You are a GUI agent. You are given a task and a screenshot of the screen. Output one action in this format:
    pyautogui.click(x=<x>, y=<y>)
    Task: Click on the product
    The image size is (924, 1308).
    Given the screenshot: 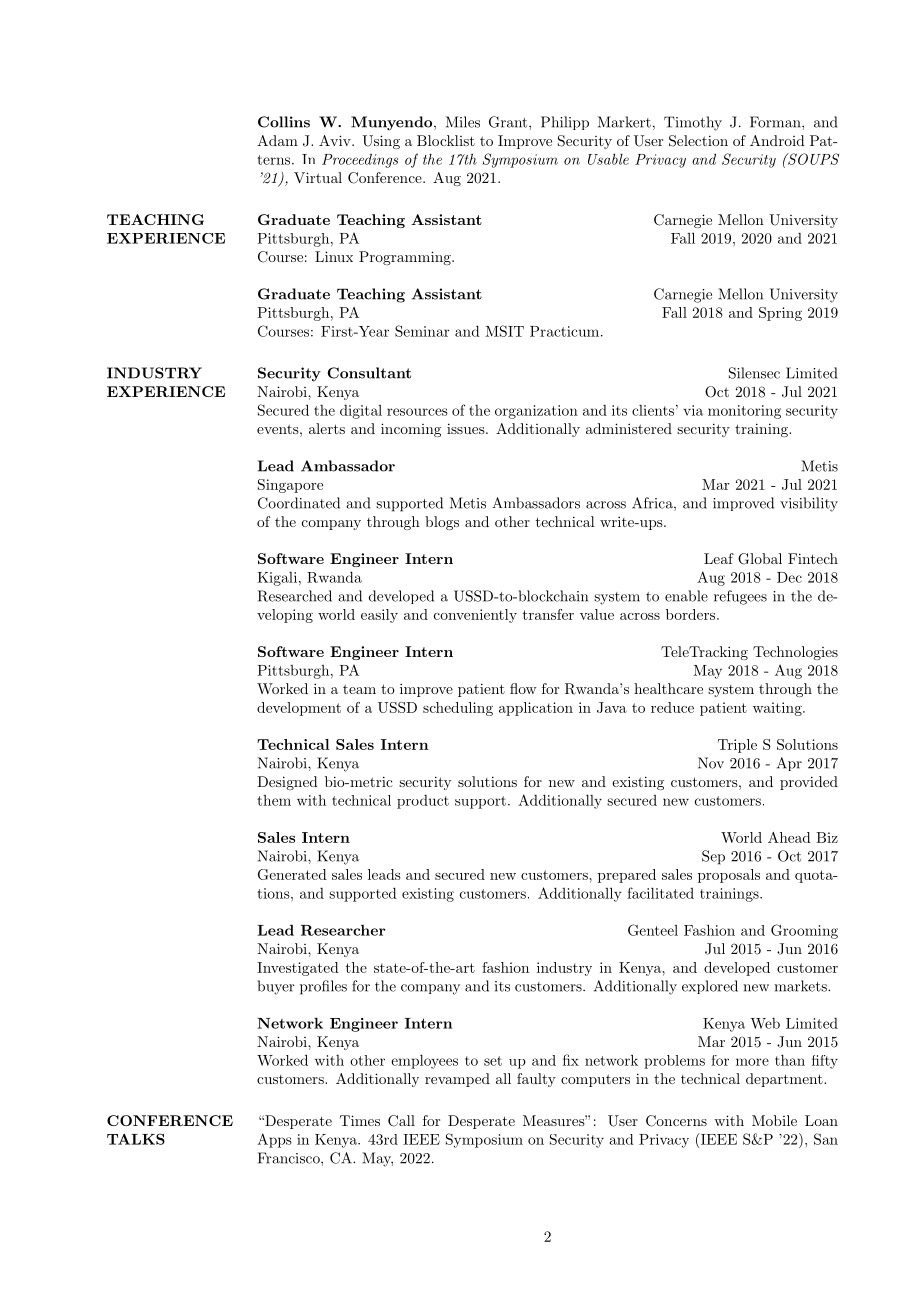 What is the action you would take?
    pyautogui.click(x=423, y=802)
